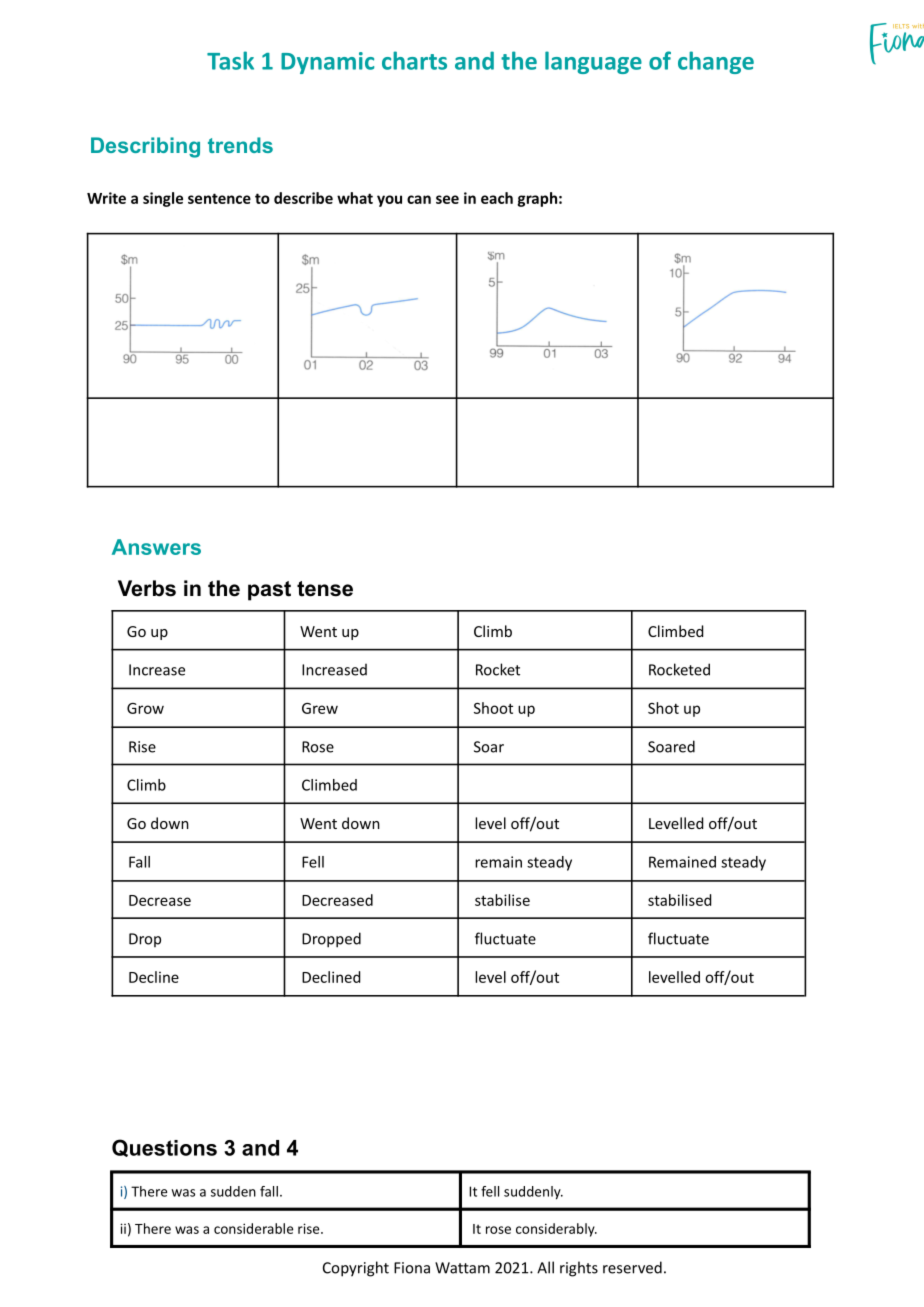 The width and height of the screenshot is (924, 1307). I want to click on language, so click(593, 62).
